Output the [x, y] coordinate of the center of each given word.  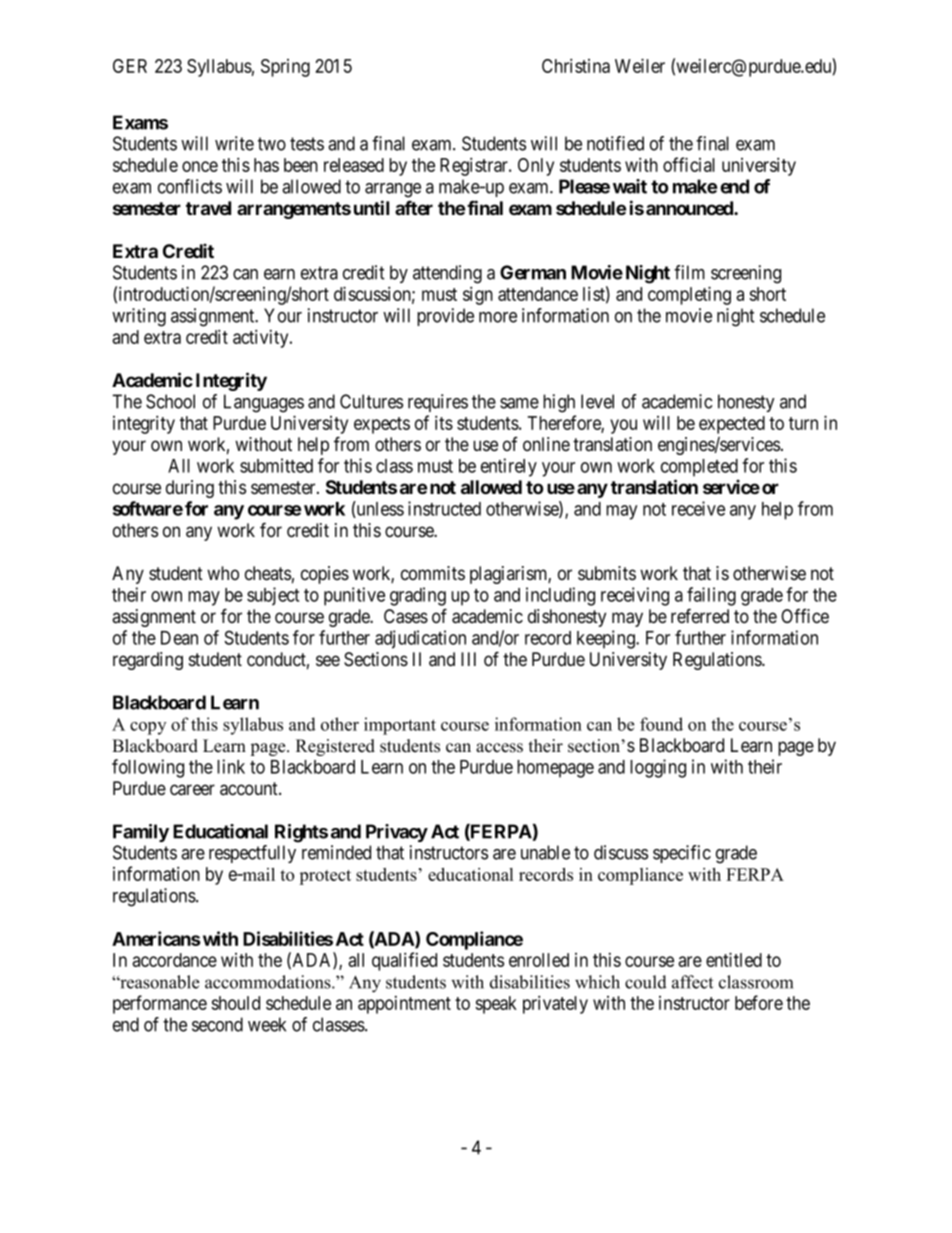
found [661, 724]
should [235, 1003]
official [689, 164]
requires [438, 403]
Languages [264, 403]
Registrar [475, 166]
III [468, 659]
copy [148, 728]
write [234, 143]
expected [732, 425]
